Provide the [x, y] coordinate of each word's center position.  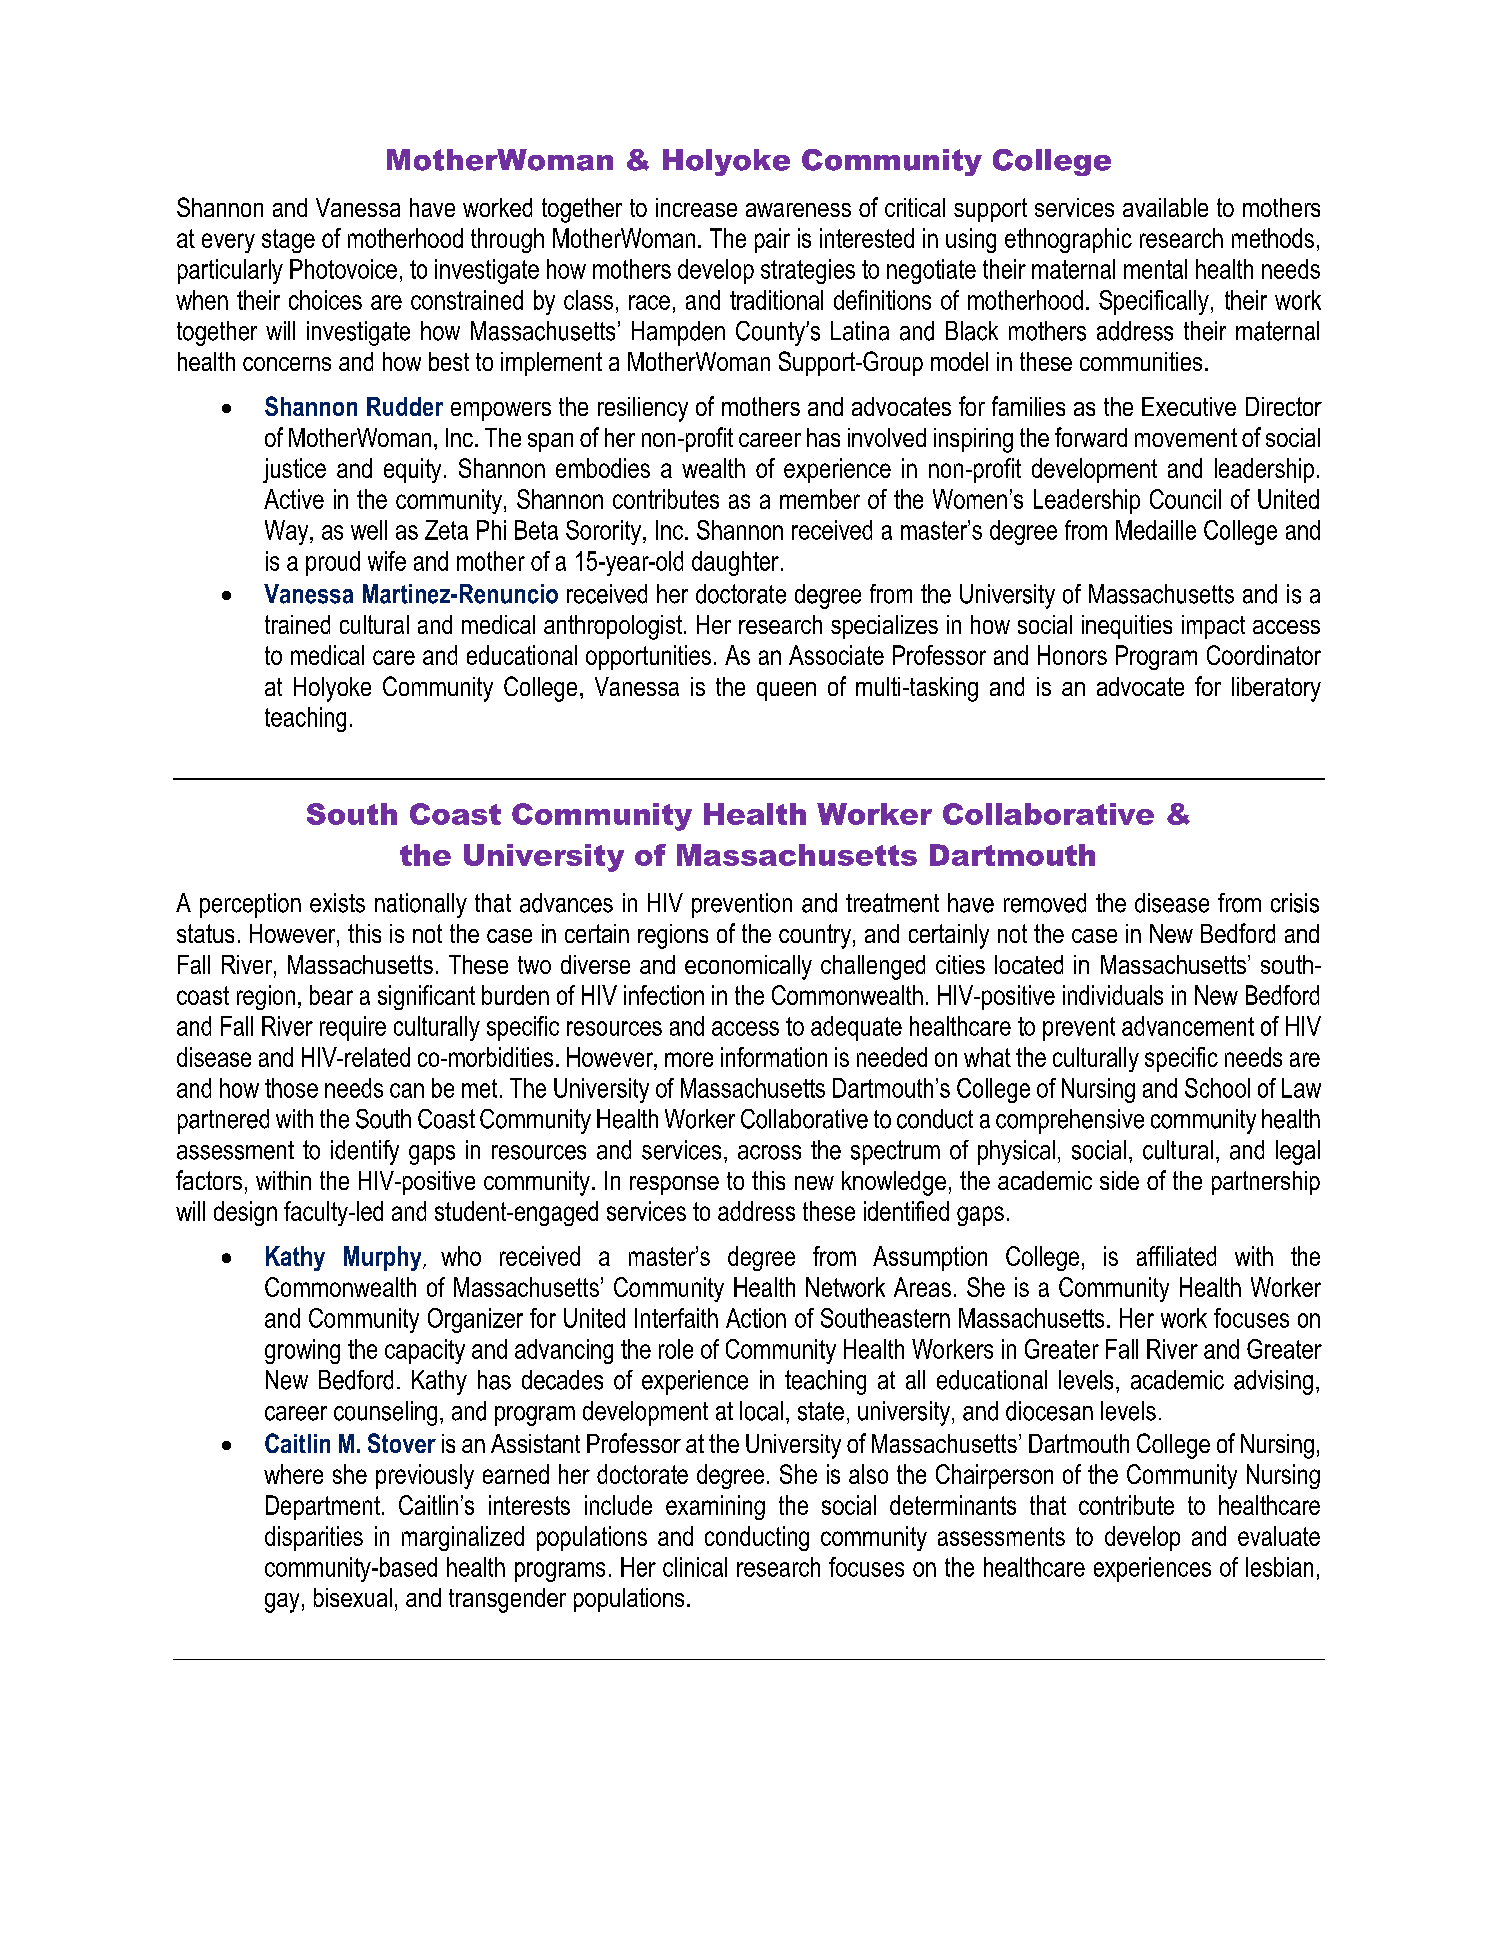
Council [1185, 499]
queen [786, 691]
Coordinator [1264, 655]
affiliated [1176, 1256]
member [820, 499]
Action [756, 1318]
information [774, 1057]
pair [772, 240]
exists [337, 903]
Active [294, 499]
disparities [314, 1538]
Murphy [384, 1258]
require [353, 1028]
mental [1155, 269]
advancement [1188, 1026]
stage [288, 241]
